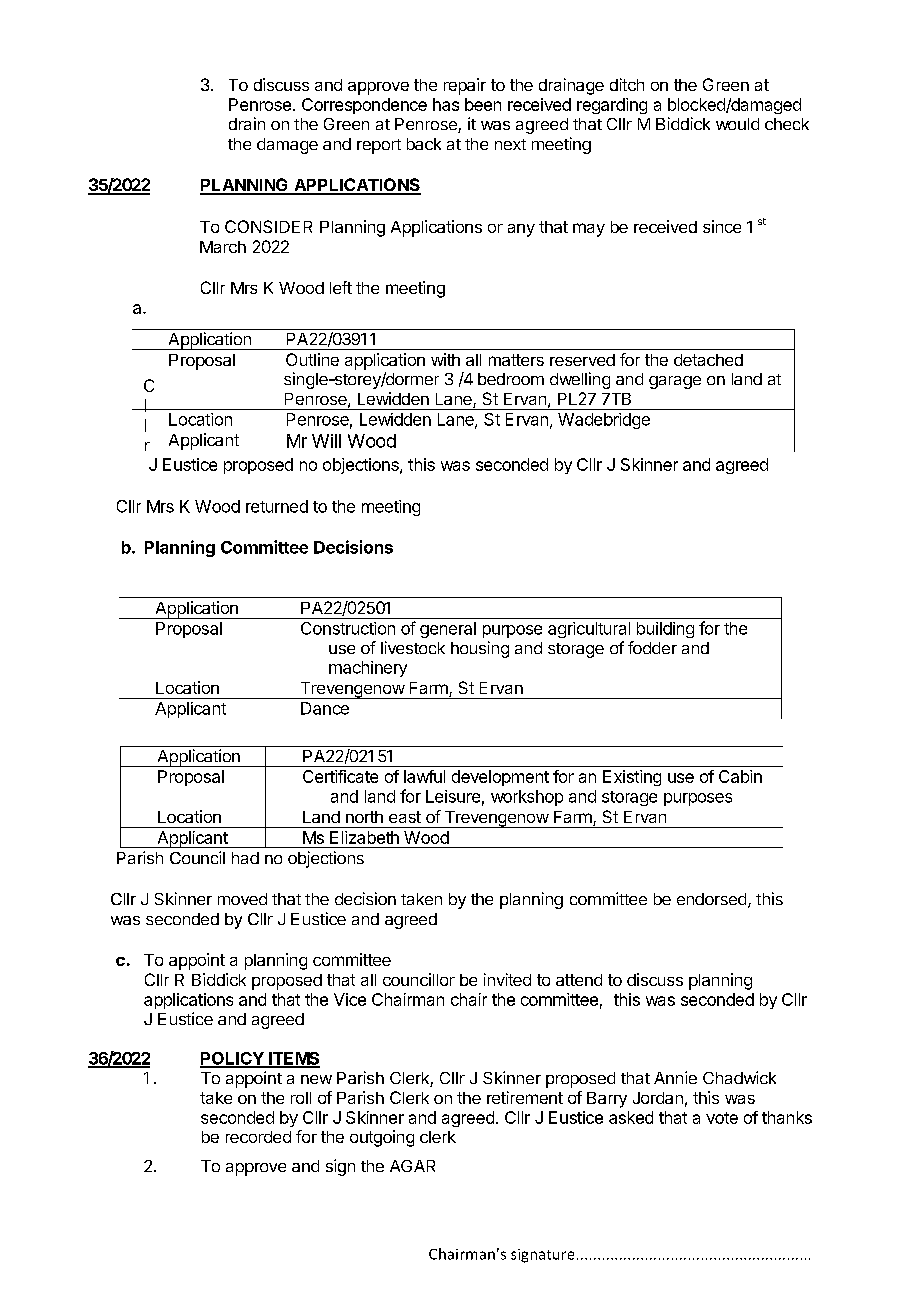 Image resolution: width=924 pixels, height=1308 pixels. What do you see at coordinates (364, 106) in the image?
I see `Correspondence` at bounding box center [364, 106].
